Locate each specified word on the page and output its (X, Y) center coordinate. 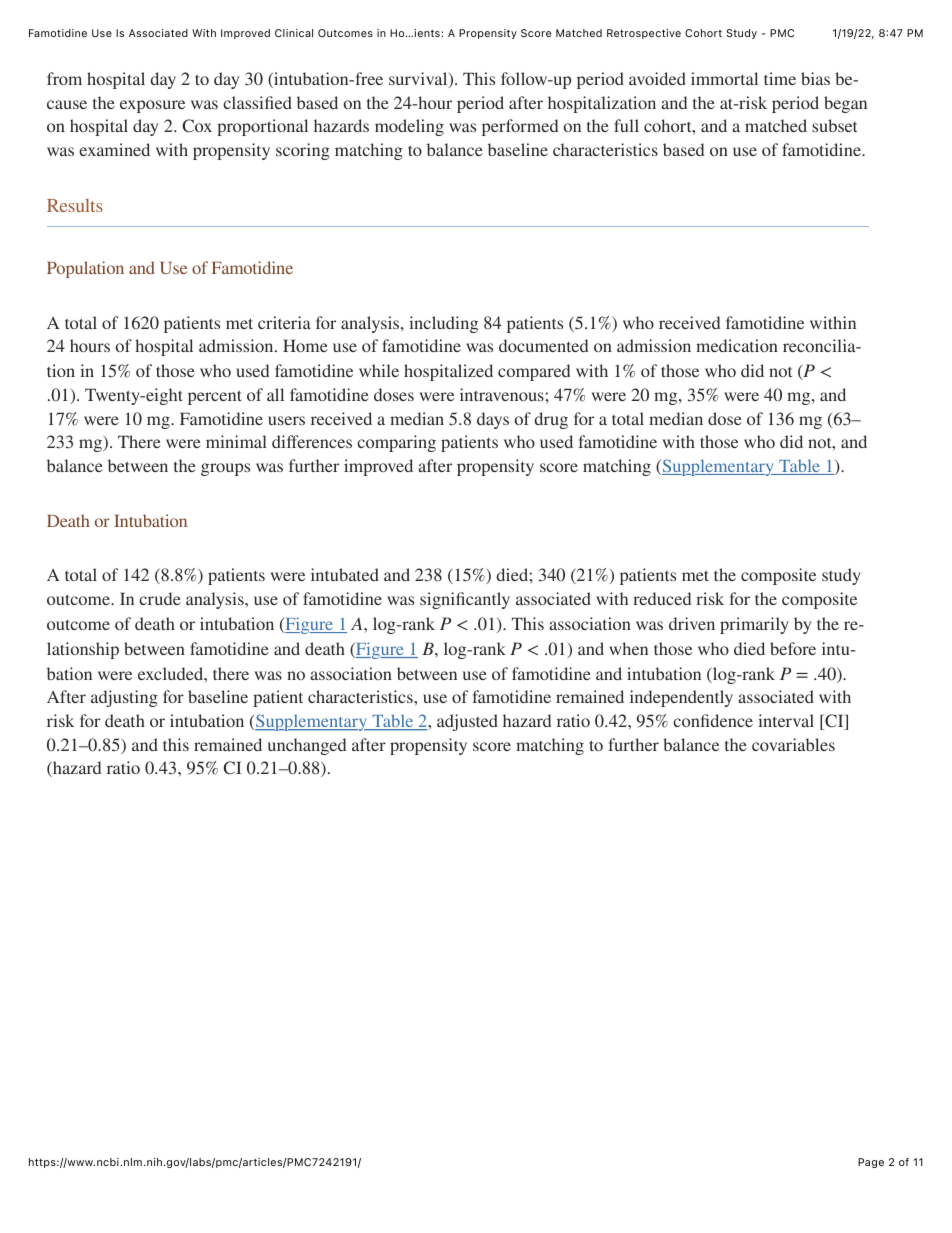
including (443, 324)
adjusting (124, 698)
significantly (465, 600)
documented (543, 345)
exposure (152, 106)
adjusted (467, 722)
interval (786, 720)
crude (160, 598)
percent (215, 397)
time (780, 78)
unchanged (307, 746)
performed (520, 127)
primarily (754, 625)
